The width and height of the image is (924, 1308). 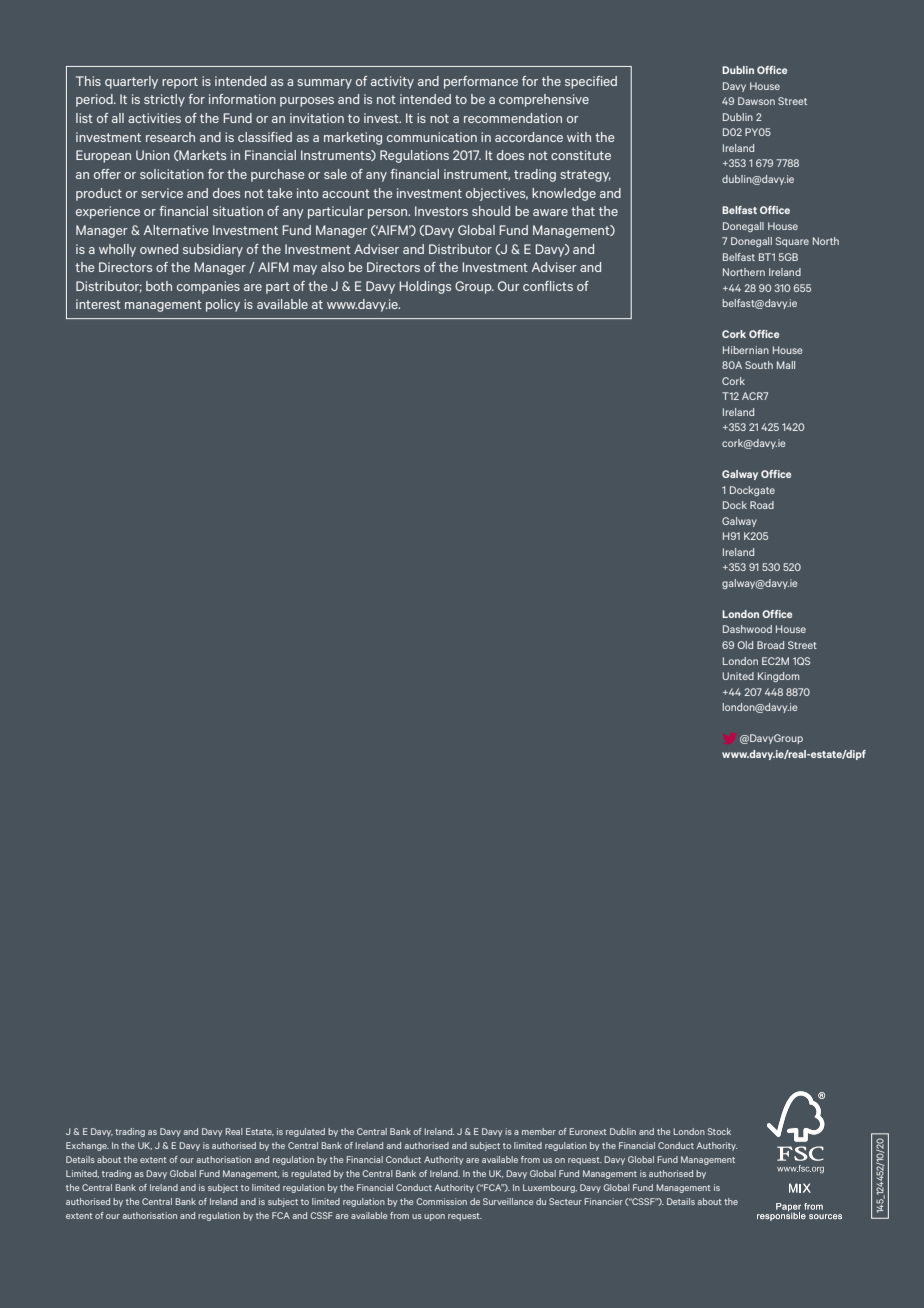 I want to click on Commission, so click(x=441, y=1201).
